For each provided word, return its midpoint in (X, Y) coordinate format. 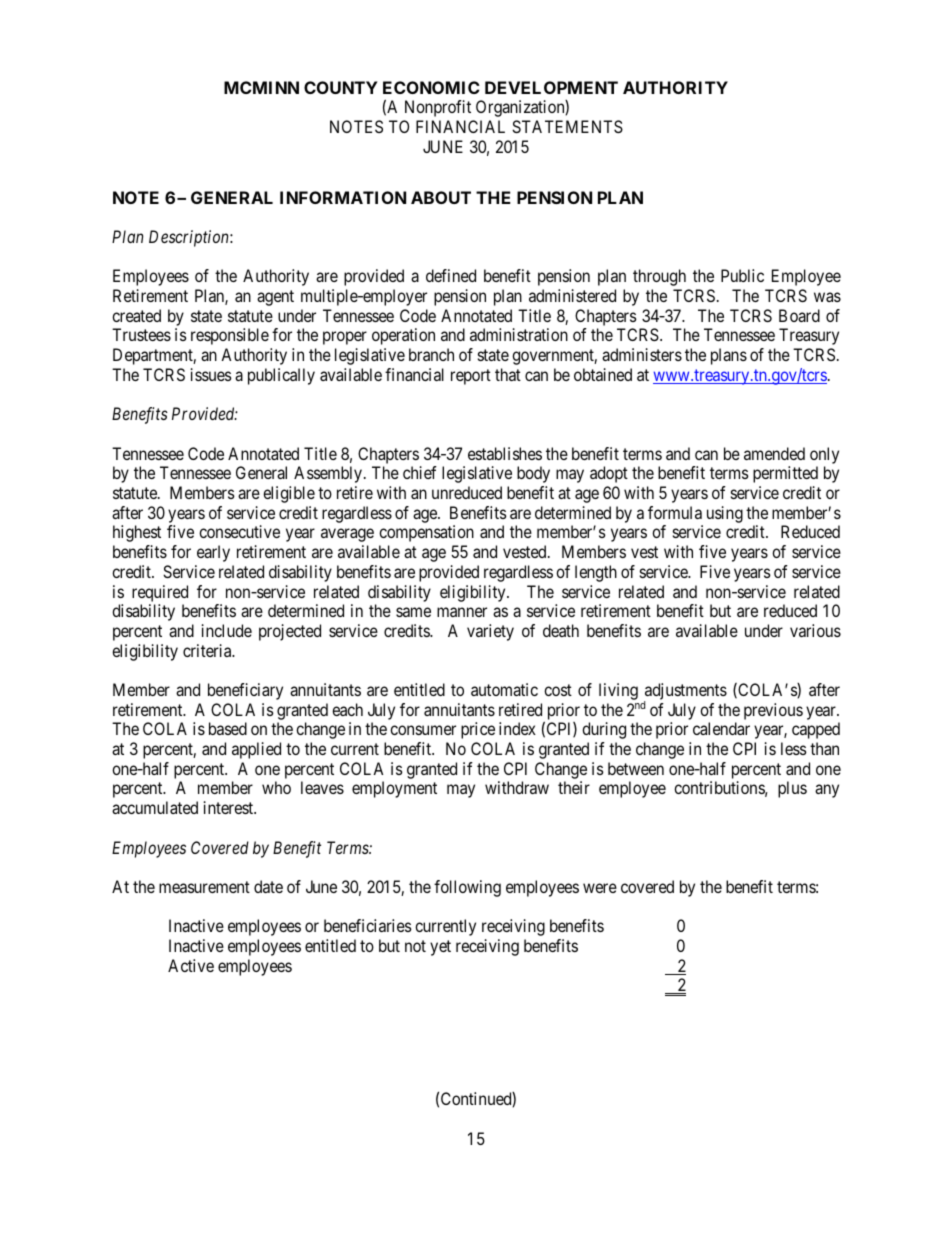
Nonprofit (438, 108)
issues (211, 374)
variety (490, 632)
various (815, 630)
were (600, 888)
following (467, 888)
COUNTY (341, 87)
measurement (204, 887)
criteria (208, 650)
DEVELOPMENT (551, 87)
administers (642, 354)
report (471, 377)
